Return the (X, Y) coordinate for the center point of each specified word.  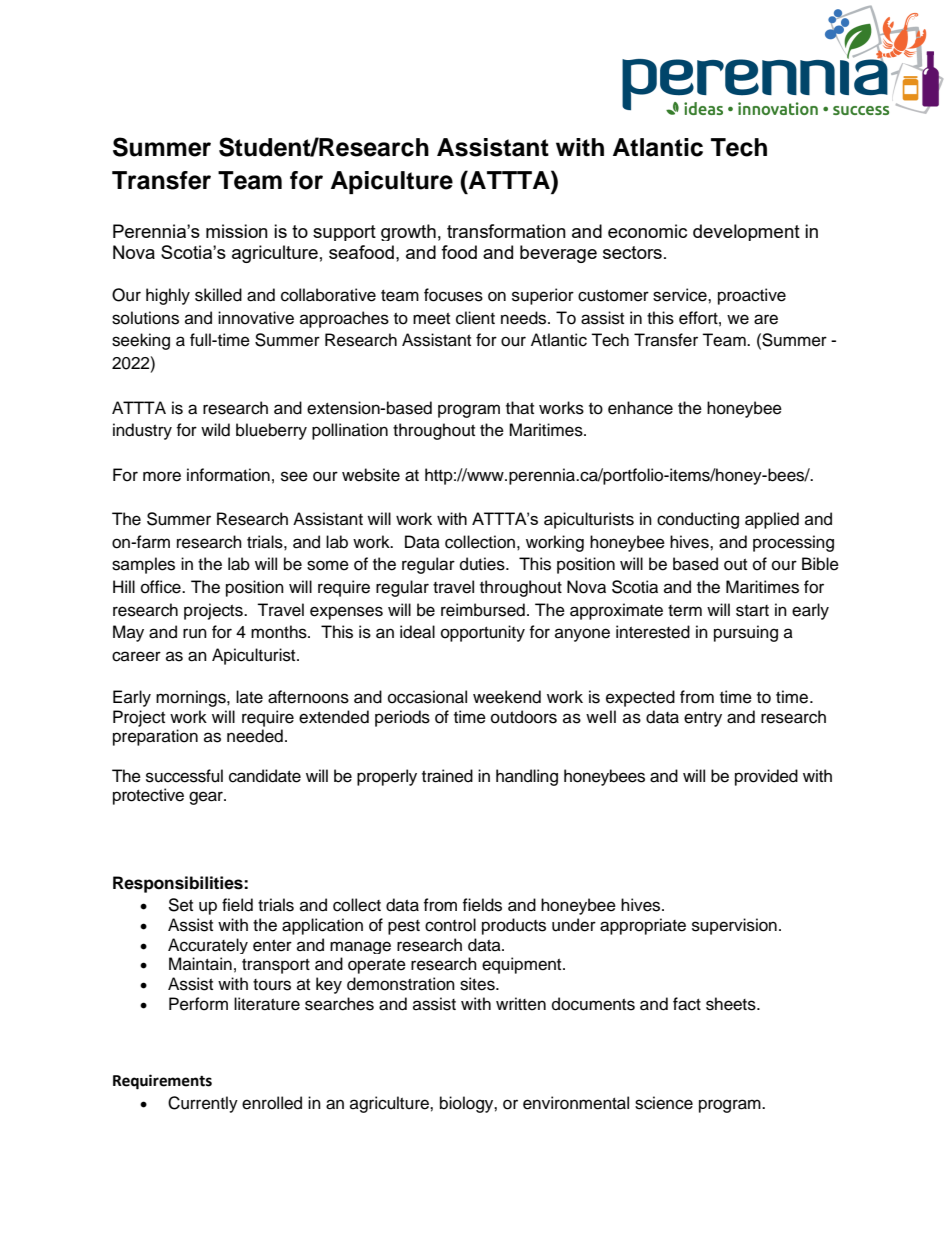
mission (237, 231)
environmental (576, 1103)
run (195, 633)
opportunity (483, 633)
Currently (203, 1104)
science (664, 1103)
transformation (506, 231)
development (746, 232)
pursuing (746, 633)
